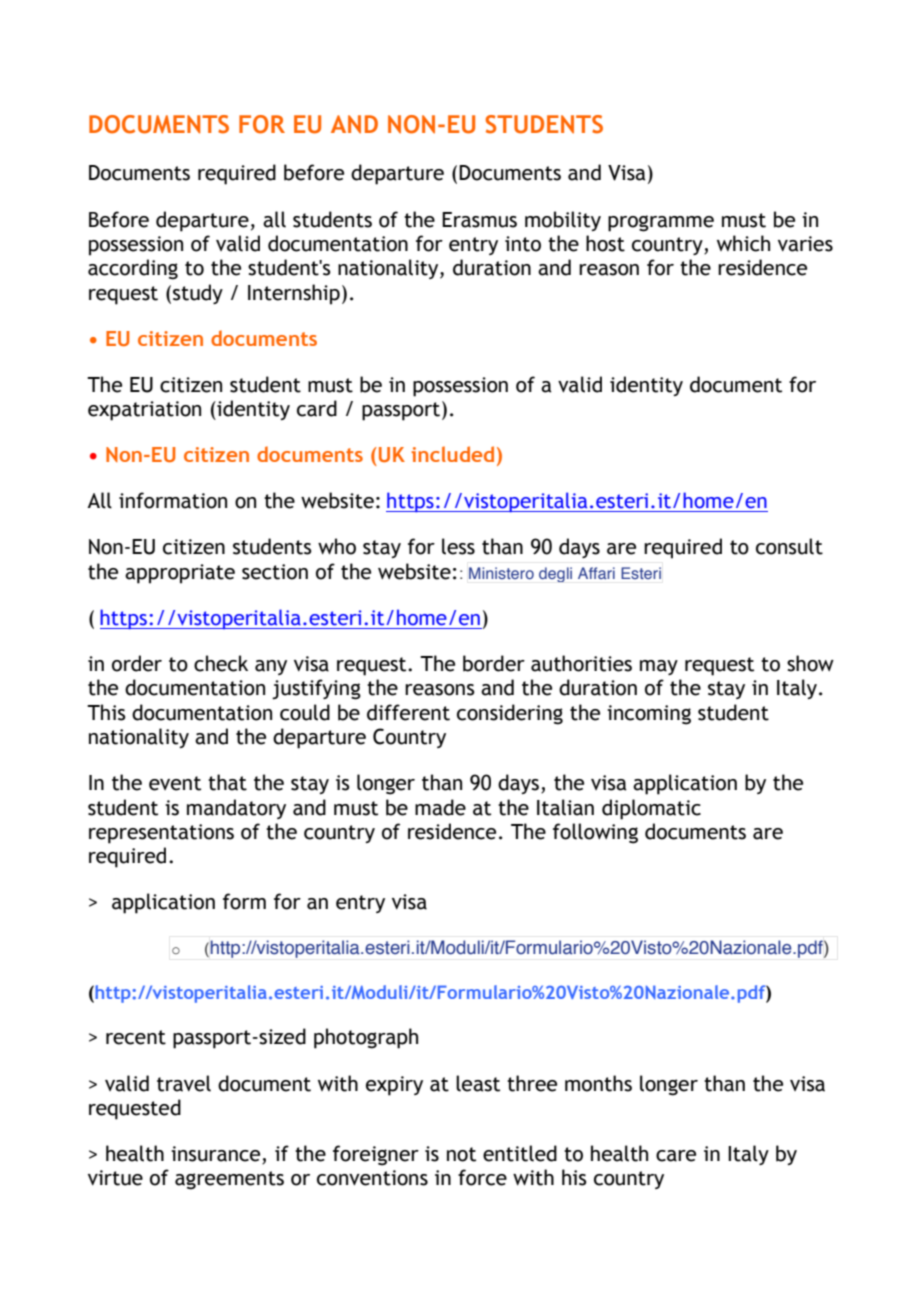  What do you see at coordinates (479, 220) in the image?
I see `Erasmus` at bounding box center [479, 220].
